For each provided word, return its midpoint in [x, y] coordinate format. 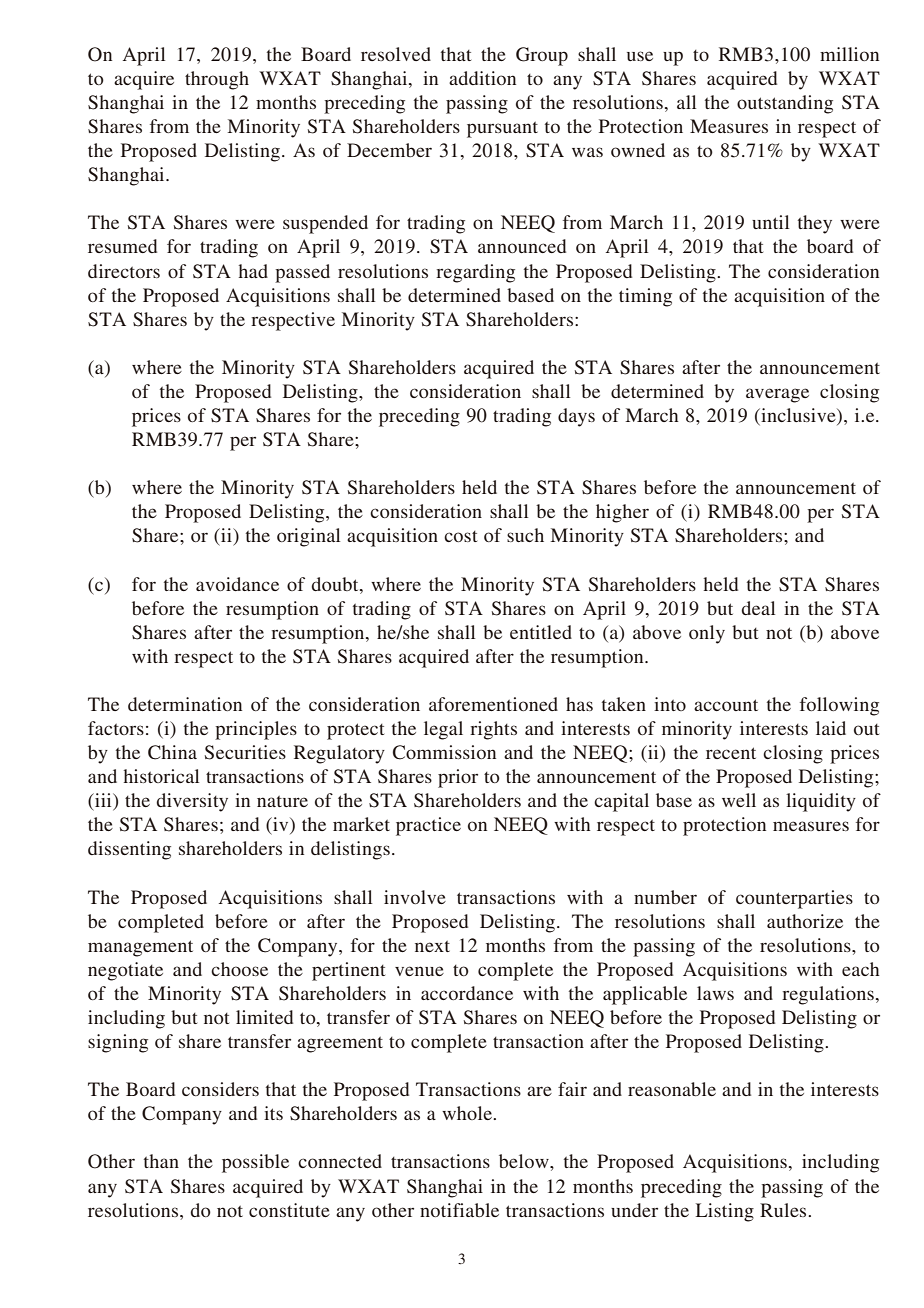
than [161, 1161]
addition [482, 78]
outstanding [785, 104]
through [217, 80]
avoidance [237, 584]
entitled [541, 632]
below [525, 1161]
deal [758, 608]
